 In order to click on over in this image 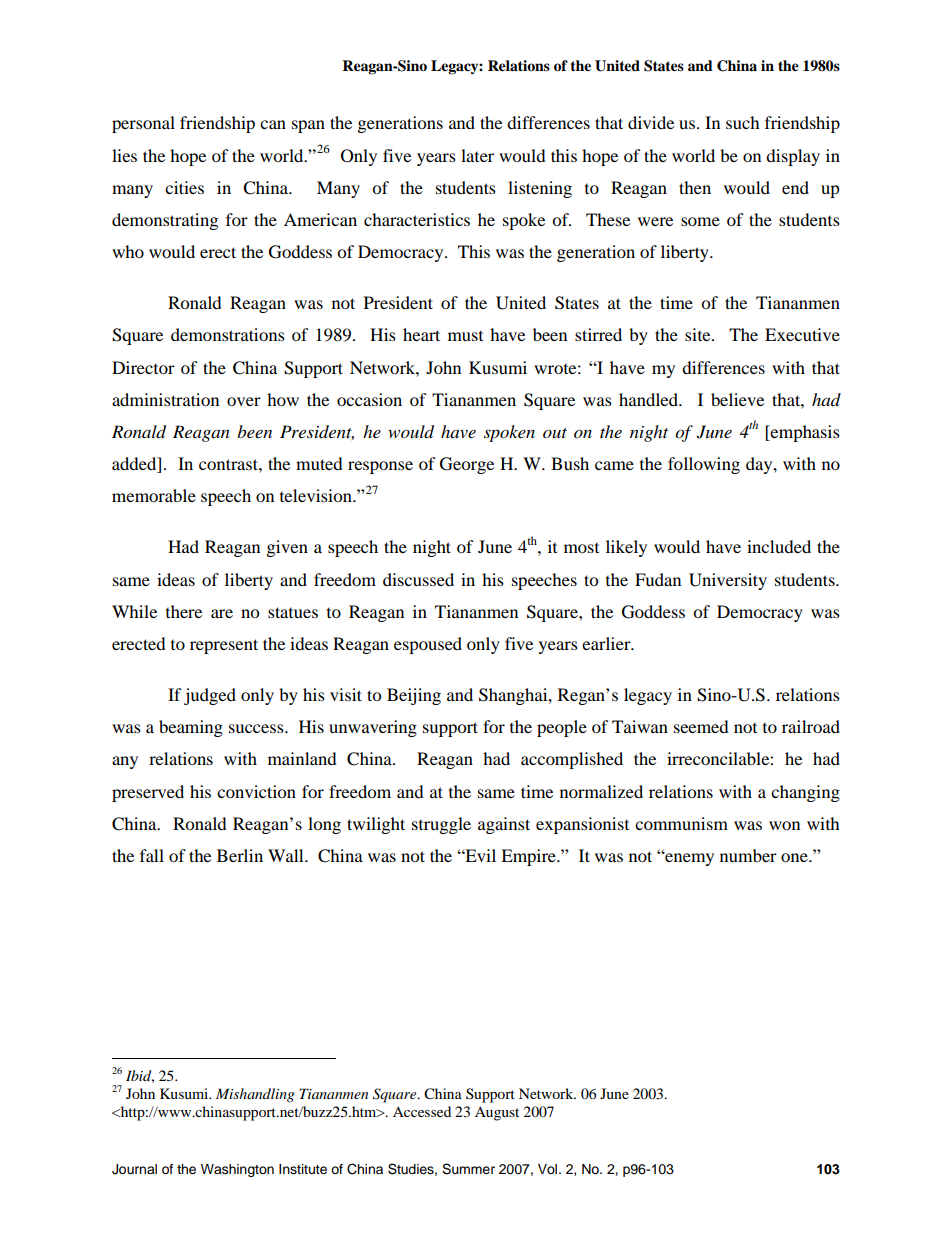, I will do `click(244, 401)`.
